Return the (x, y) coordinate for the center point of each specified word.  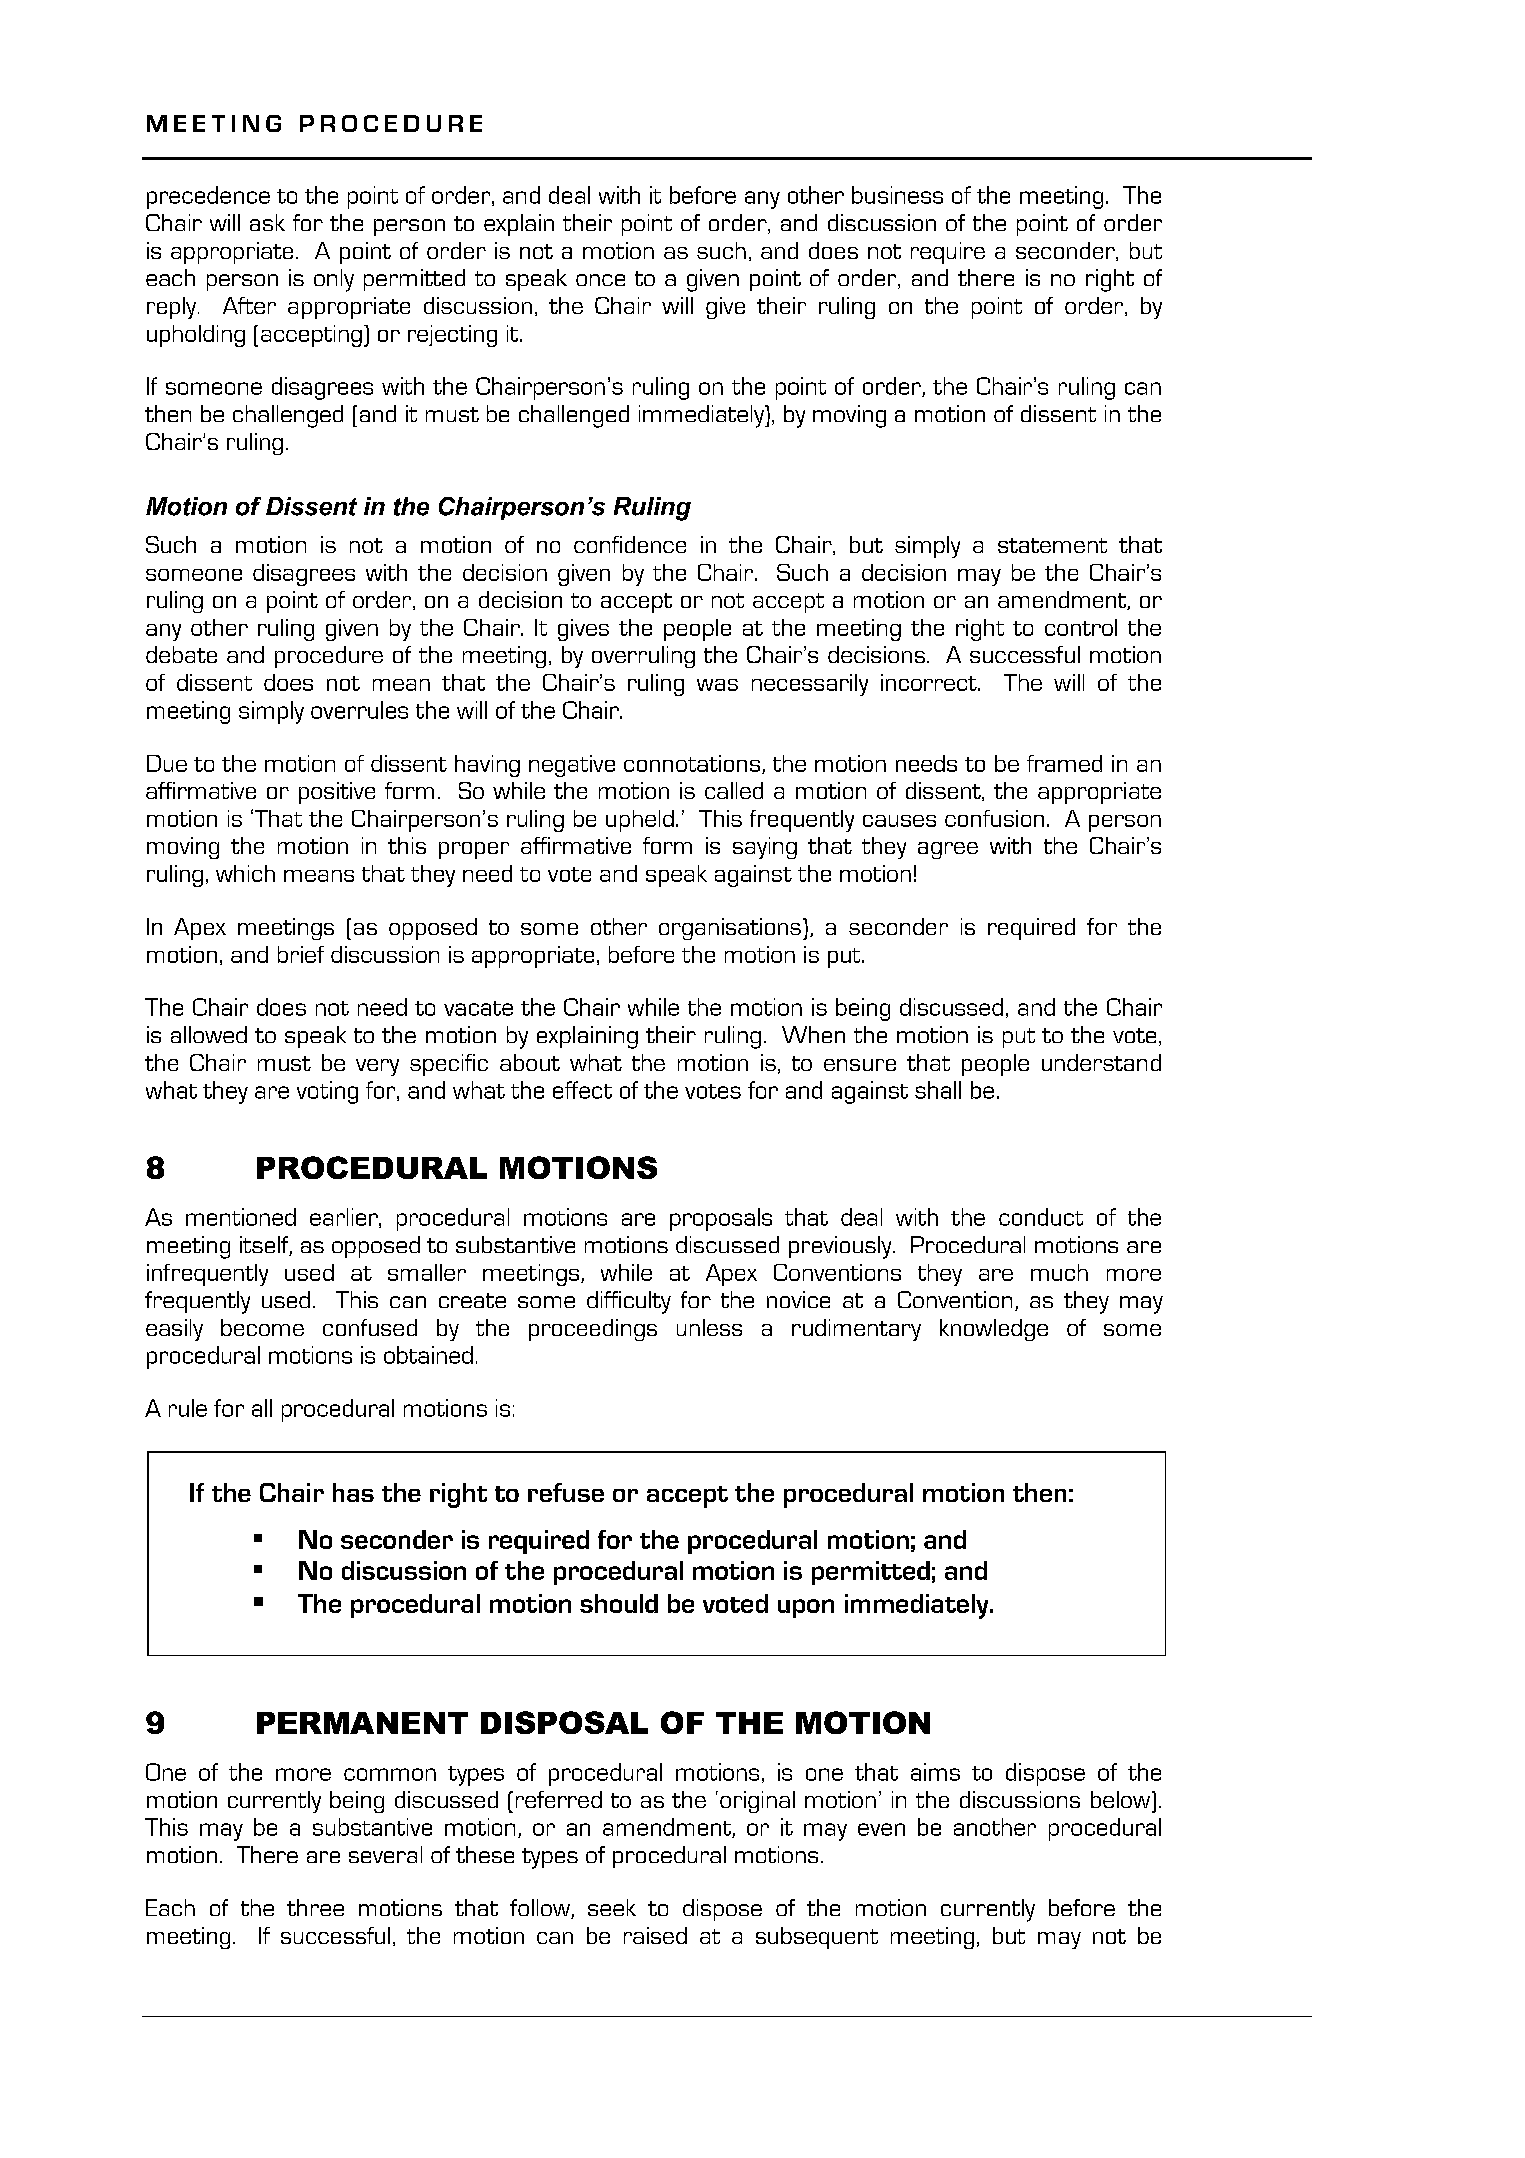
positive (337, 793)
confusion (994, 818)
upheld (640, 821)
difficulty (629, 1302)
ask (267, 222)
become (262, 1327)
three (315, 1907)
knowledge (994, 1330)
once (600, 280)
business (897, 195)
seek (612, 1907)
